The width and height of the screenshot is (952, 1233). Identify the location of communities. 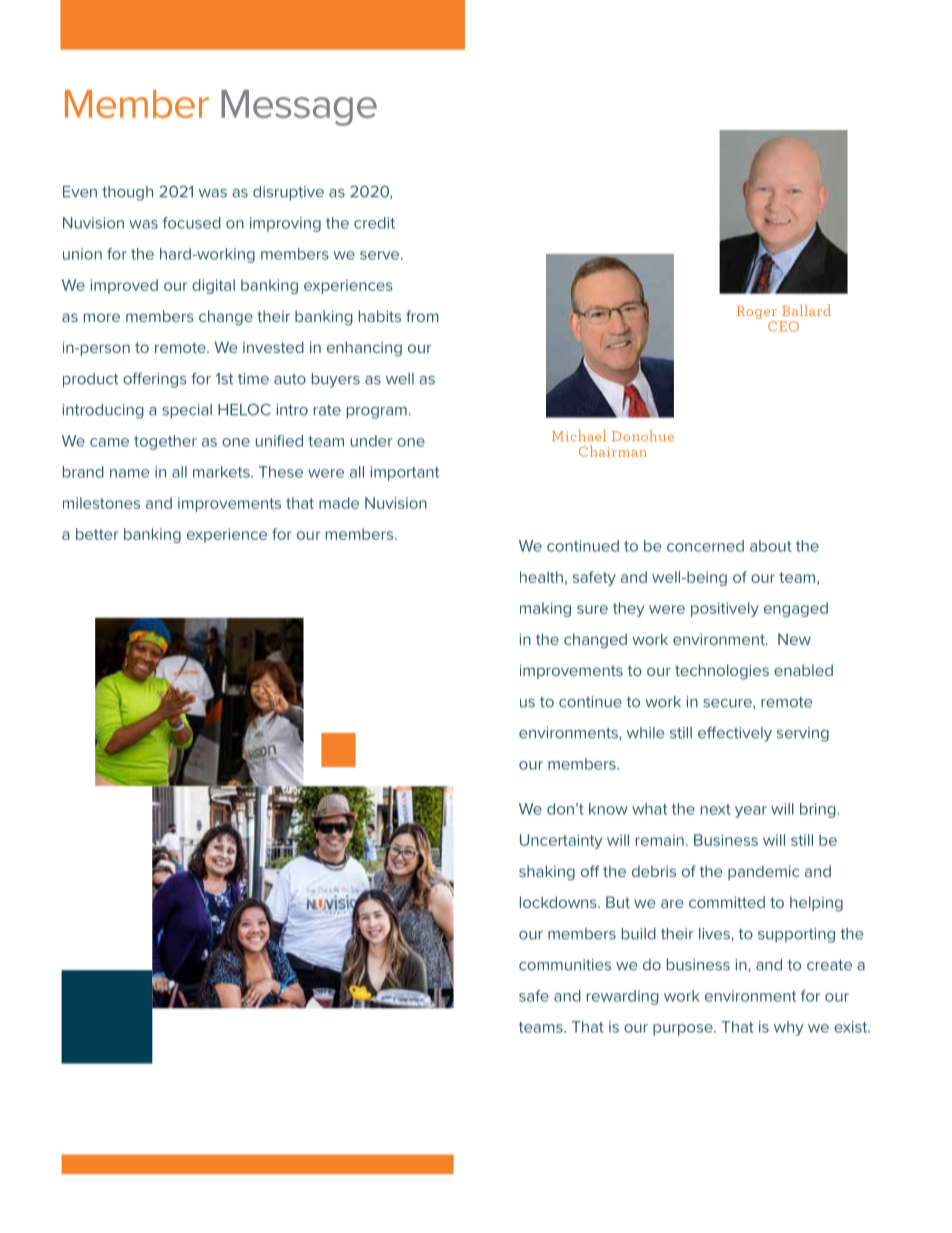
(565, 965).
